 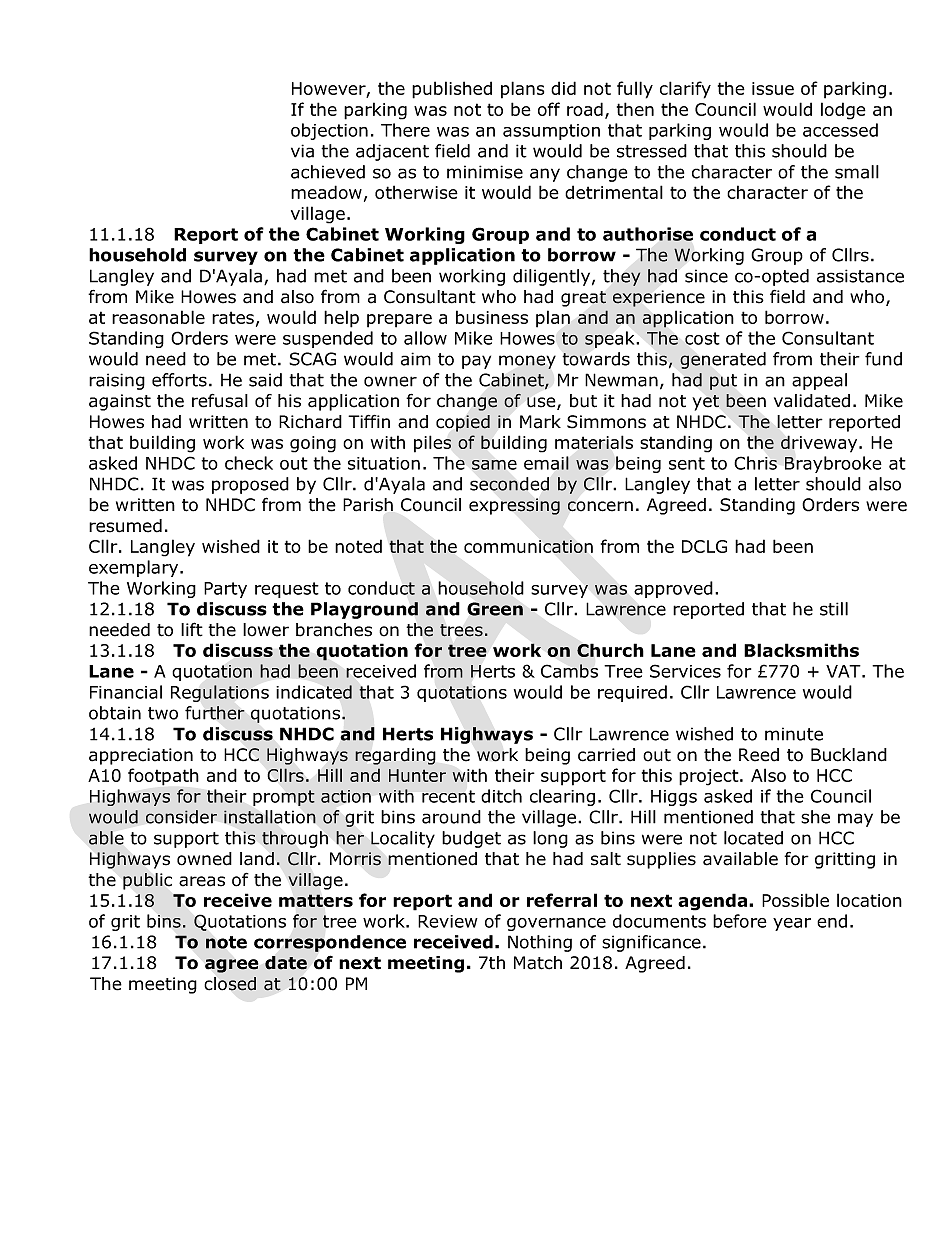 I want to click on via, so click(x=302, y=151).
